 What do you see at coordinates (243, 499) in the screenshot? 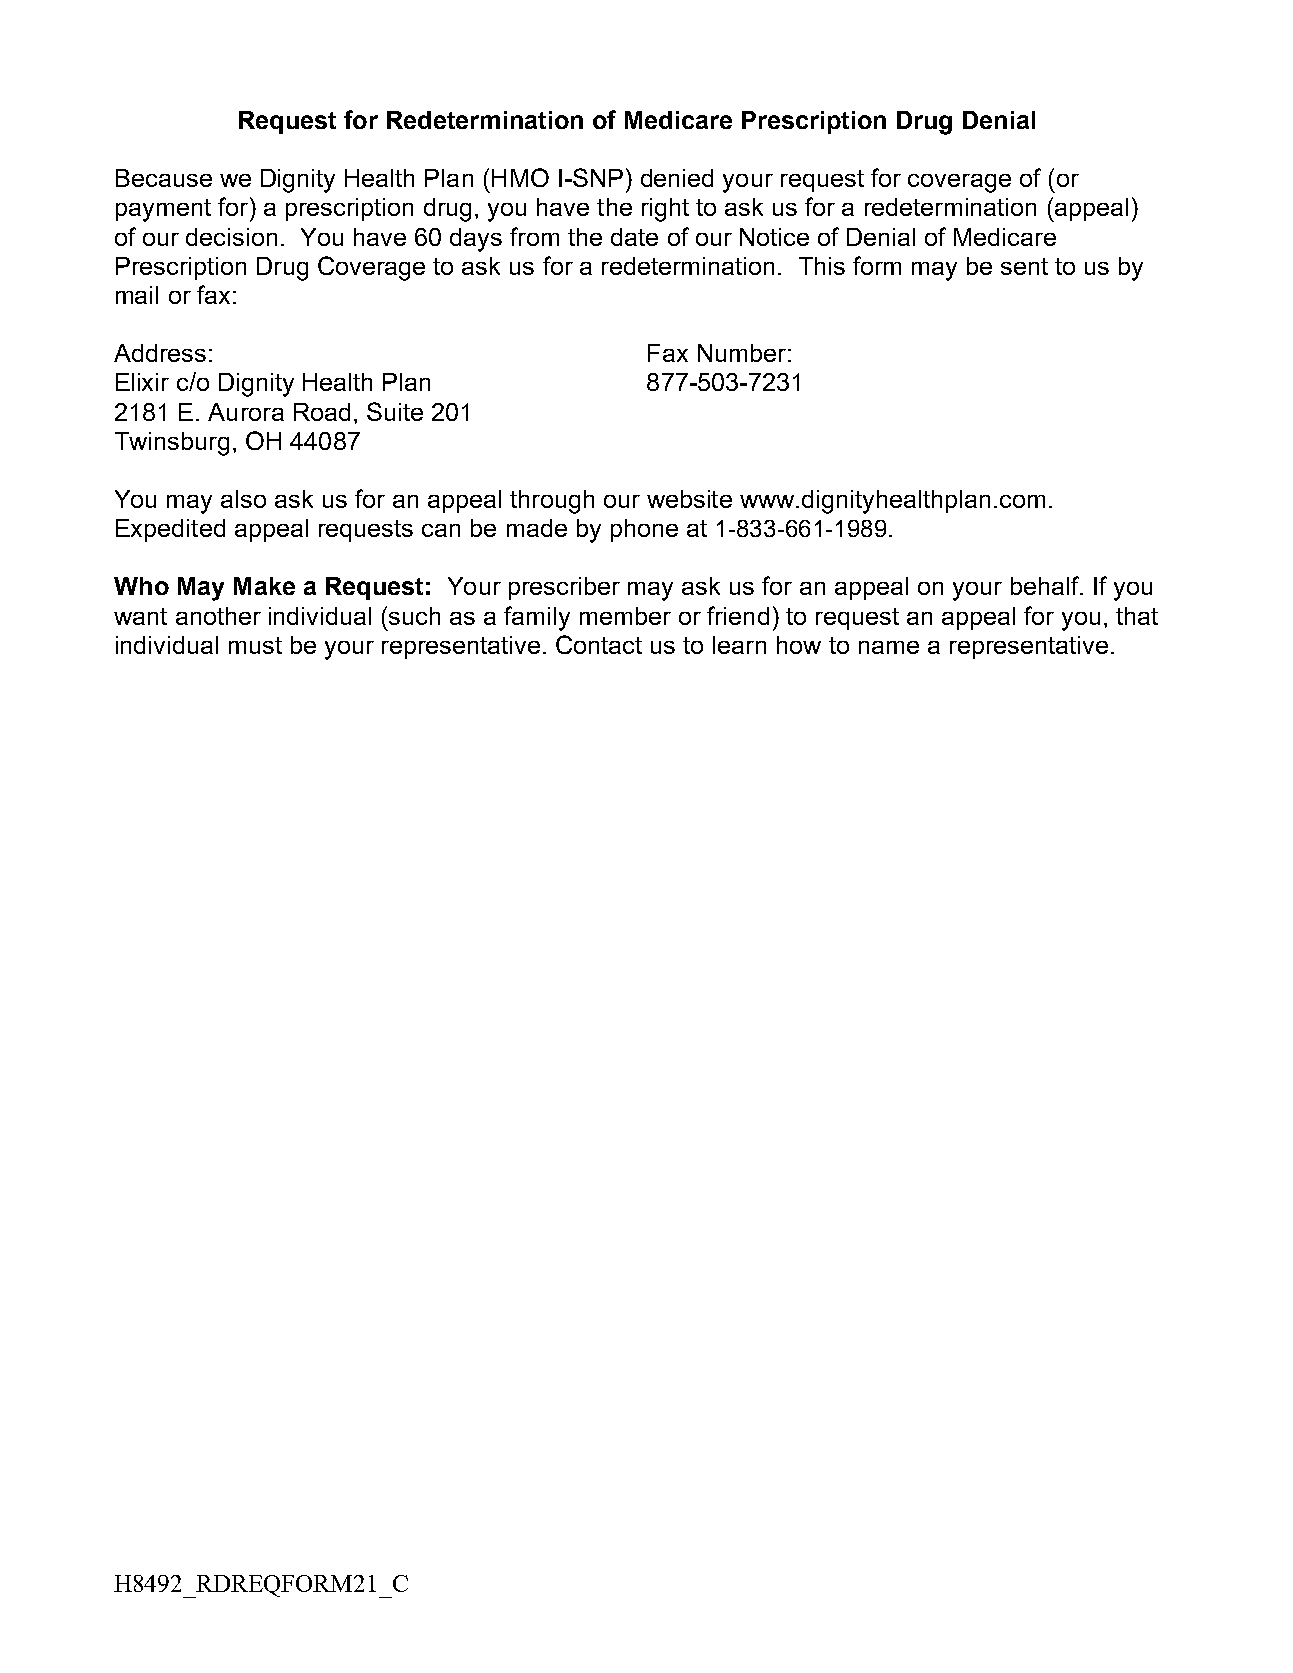
I see `also` at bounding box center [243, 499].
